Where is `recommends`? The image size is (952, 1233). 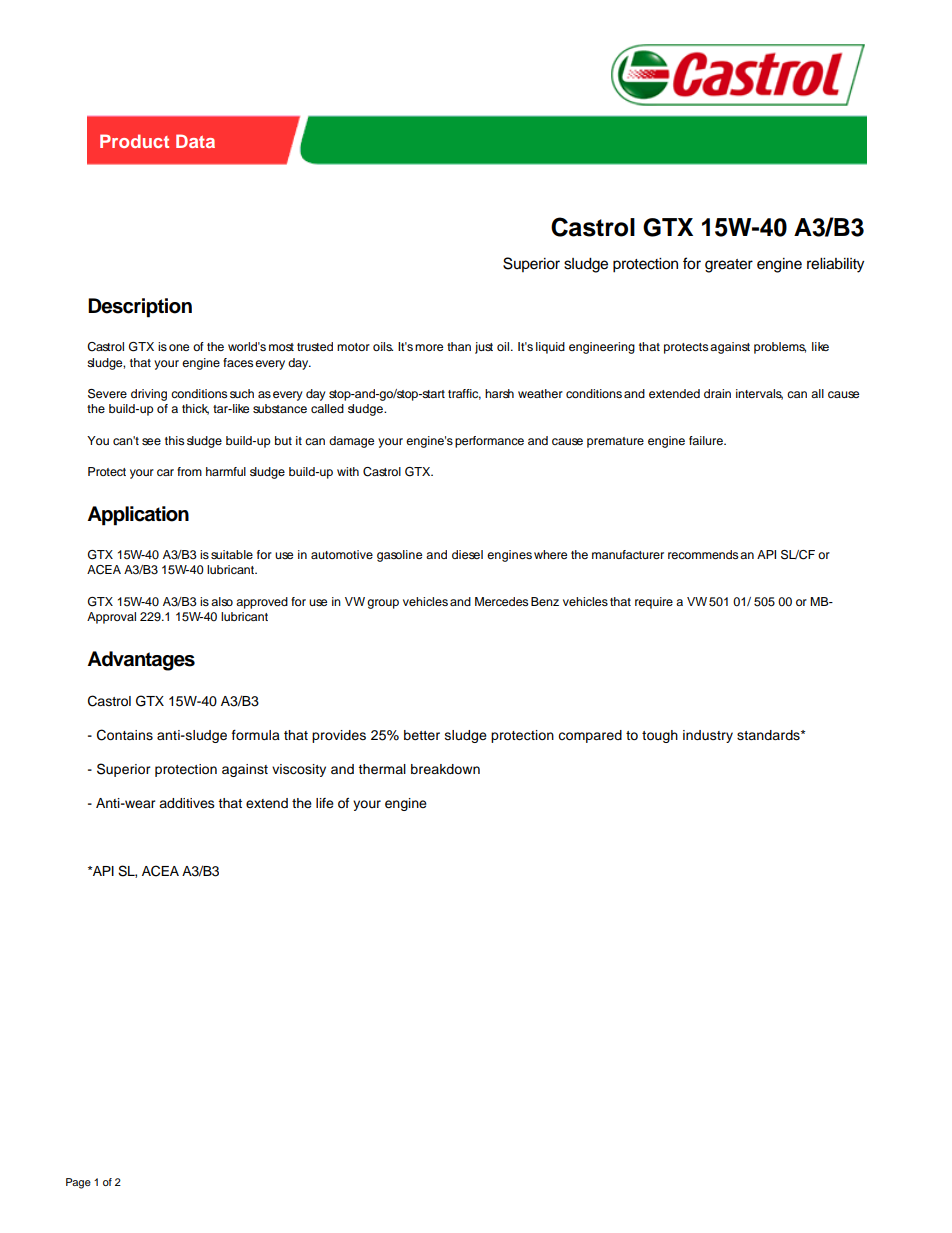
recommends is located at coordinates (703, 554).
